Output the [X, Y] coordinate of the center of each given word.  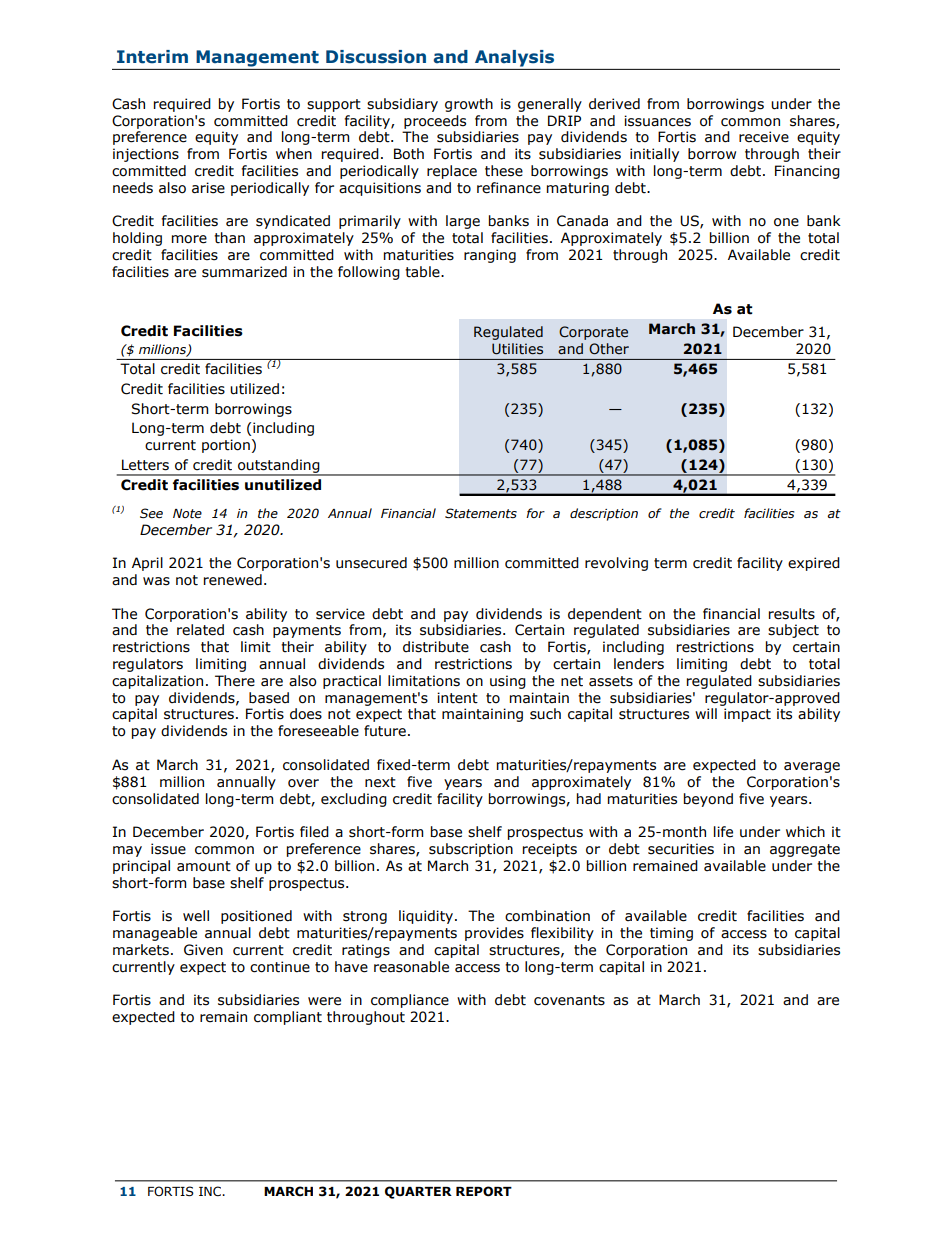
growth [469, 105]
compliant [288, 1018]
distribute [436, 647]
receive [764, 137]
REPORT [484, 1191]
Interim [152, 57]
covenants [569, 1000]
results [792, 614]
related [200, 630]
